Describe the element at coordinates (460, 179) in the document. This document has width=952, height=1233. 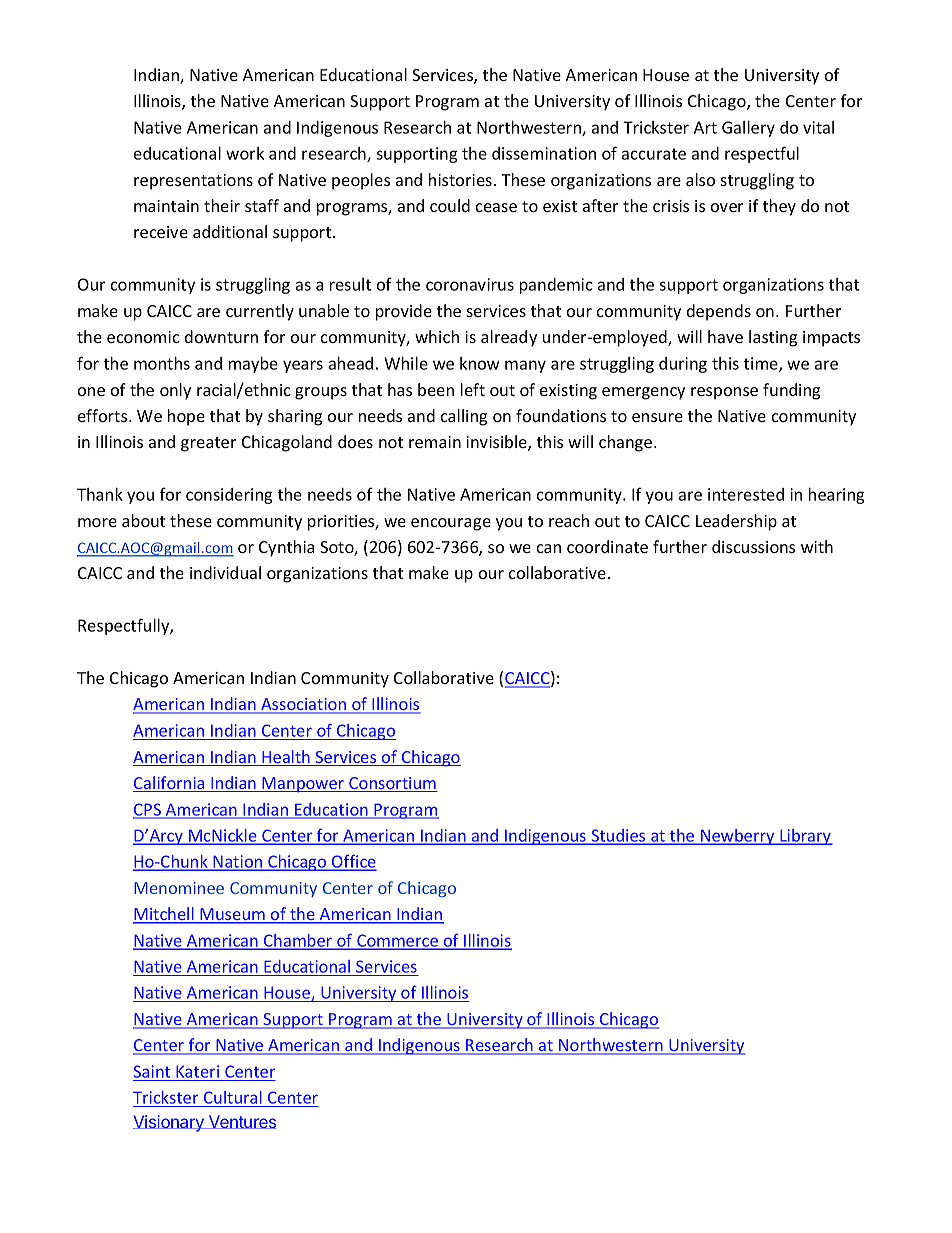
I see `histories` at that location.
